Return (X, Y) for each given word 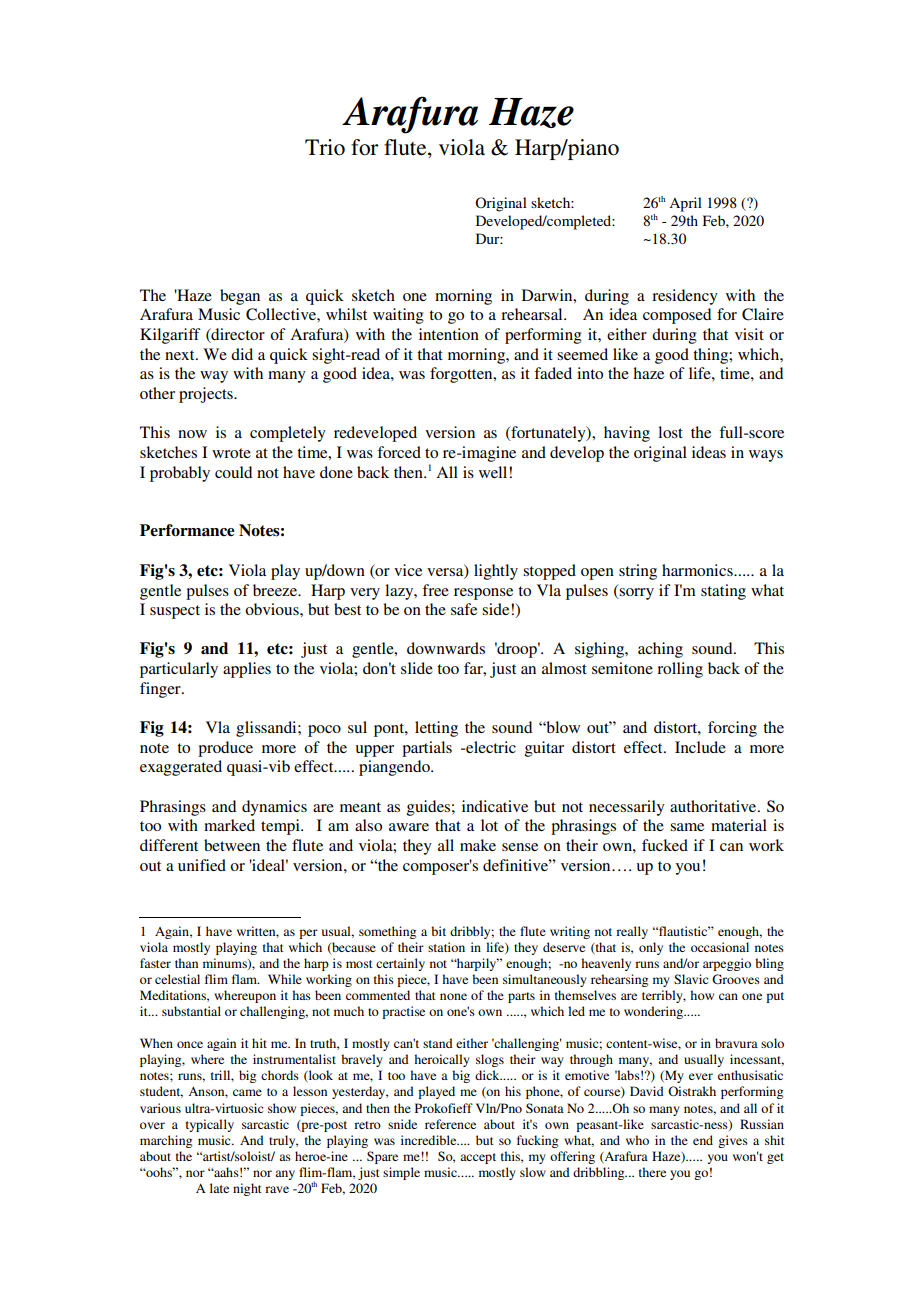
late (219, 1188)
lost (670, 432)
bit (438, 931)
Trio (325, 147)
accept (478, 1158)
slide (417, 668)
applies (247, 670)
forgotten (462, 375)
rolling (680, 670)
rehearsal (533, 314)
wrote (231, 453)
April (685, 204)
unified (202, 865)
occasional (720, 947)
